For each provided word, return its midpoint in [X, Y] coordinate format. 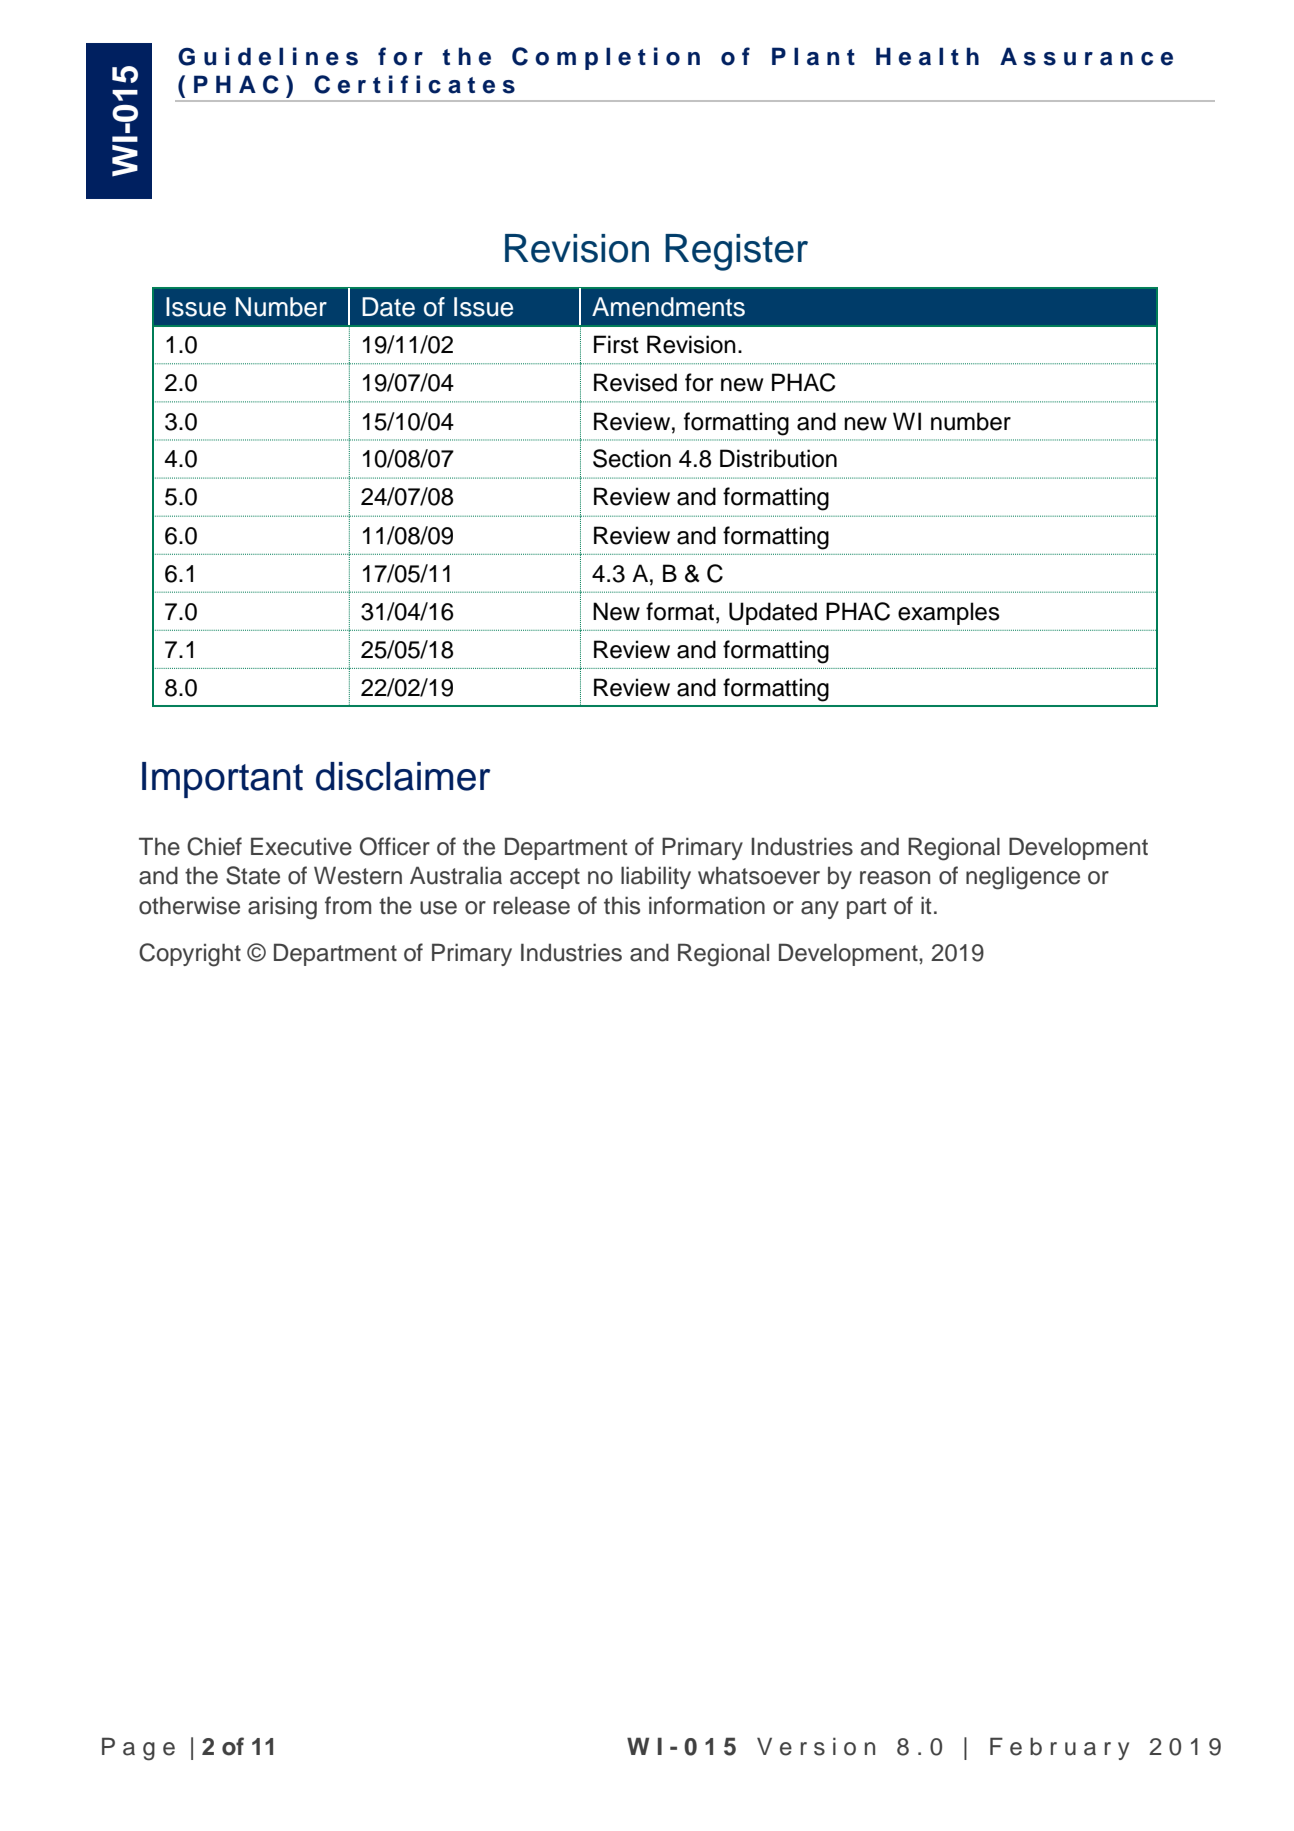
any [820, 910]
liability [656, 877]
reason [895, 878]
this [622, 905]
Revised [635, 382]
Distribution [778, 458]
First [616, 344]
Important [222, 780]
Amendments [668, 307]
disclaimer [403, 776]
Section [632, 458]
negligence [1023, 878]
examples [949, 613]
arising [282, 908]
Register [736, 252]
